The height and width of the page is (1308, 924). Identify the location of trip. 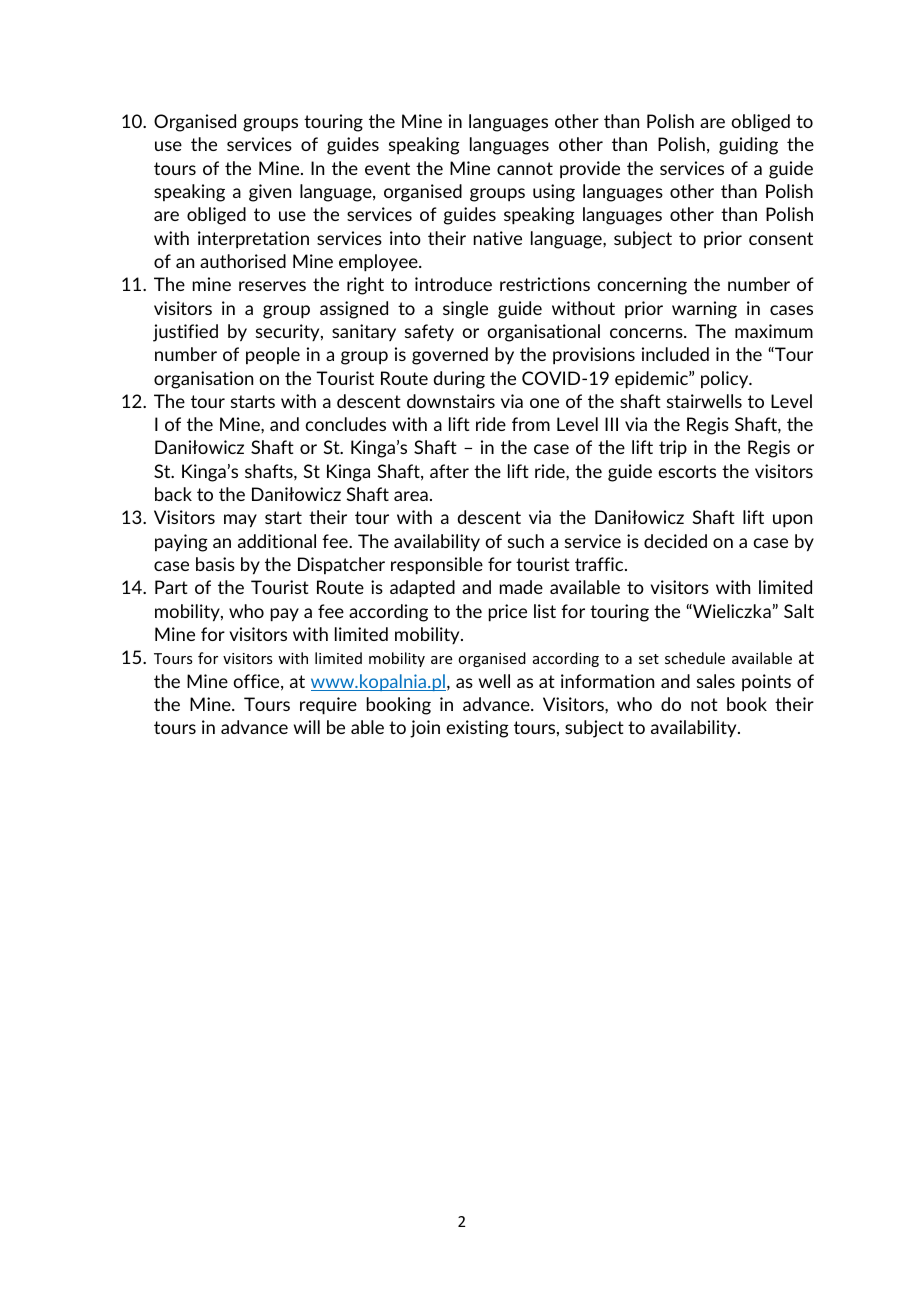
(673, 448).
